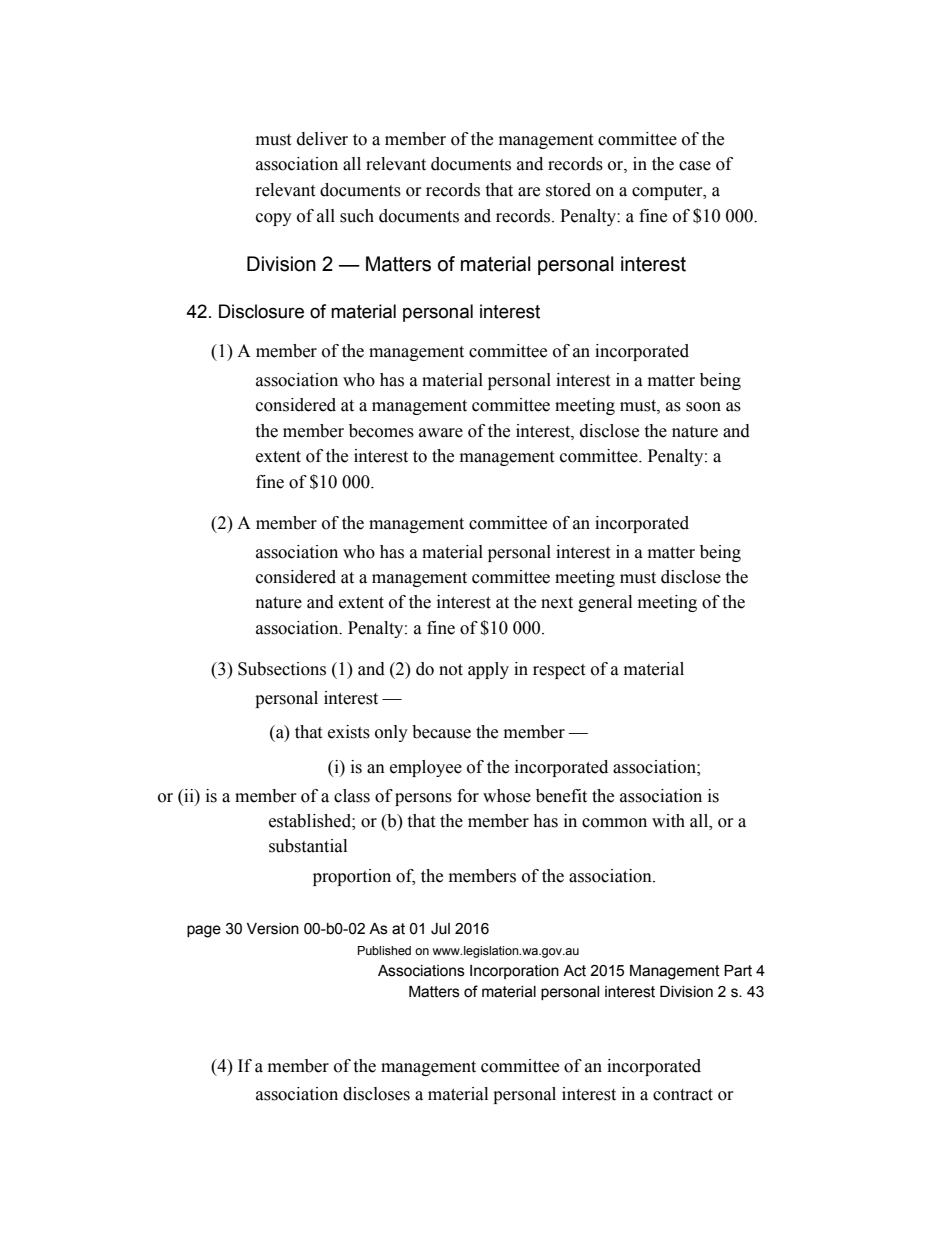 This page has width=952, height=1233. What do you see at coordinates (695, 166) in the page?
I see `case` at bounding box center [695, 166].
